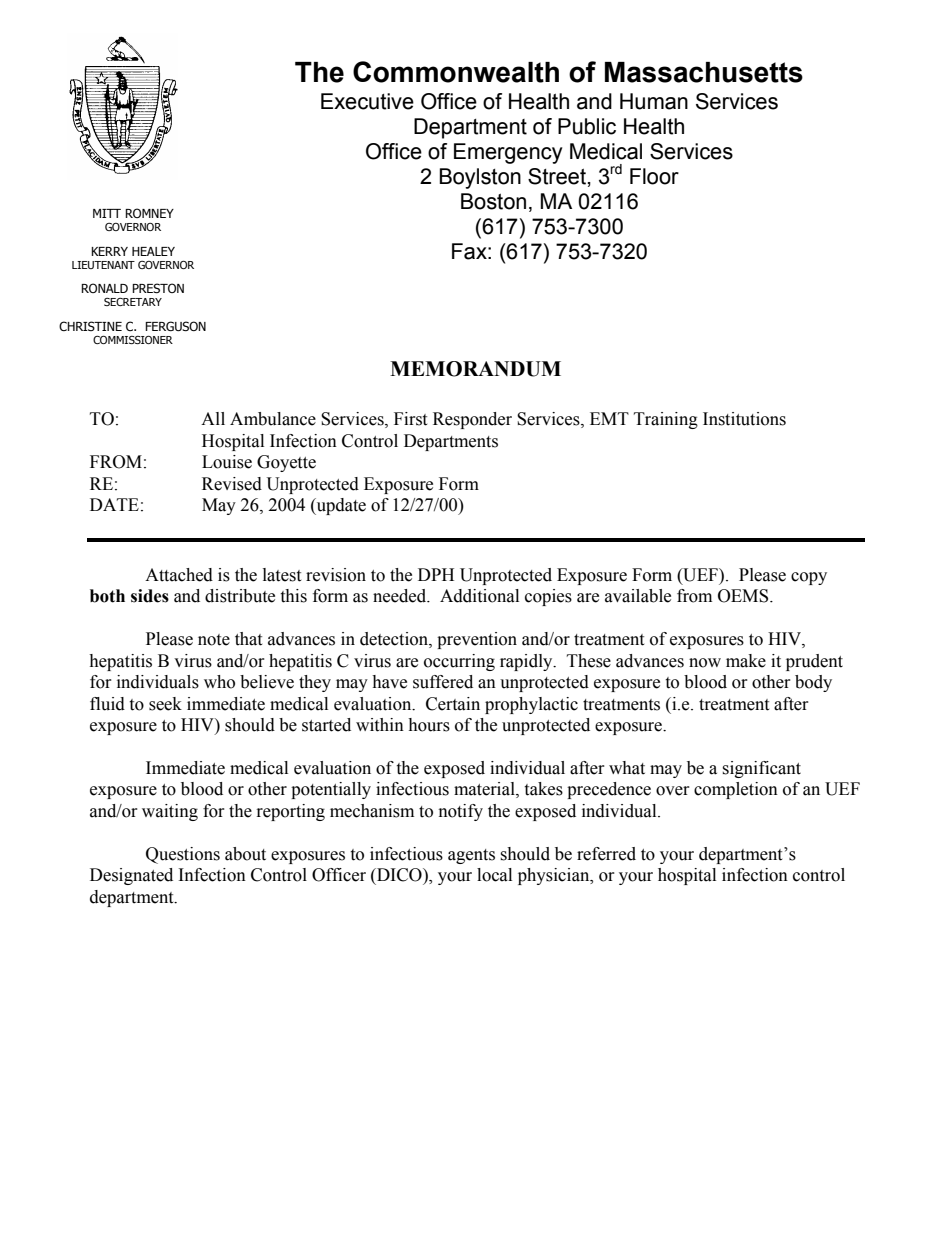 This image has width=952, height=1233. What do you see at coordinates (654, 176) in the image?
I see `Floor` at bounding box center [654, 176].
